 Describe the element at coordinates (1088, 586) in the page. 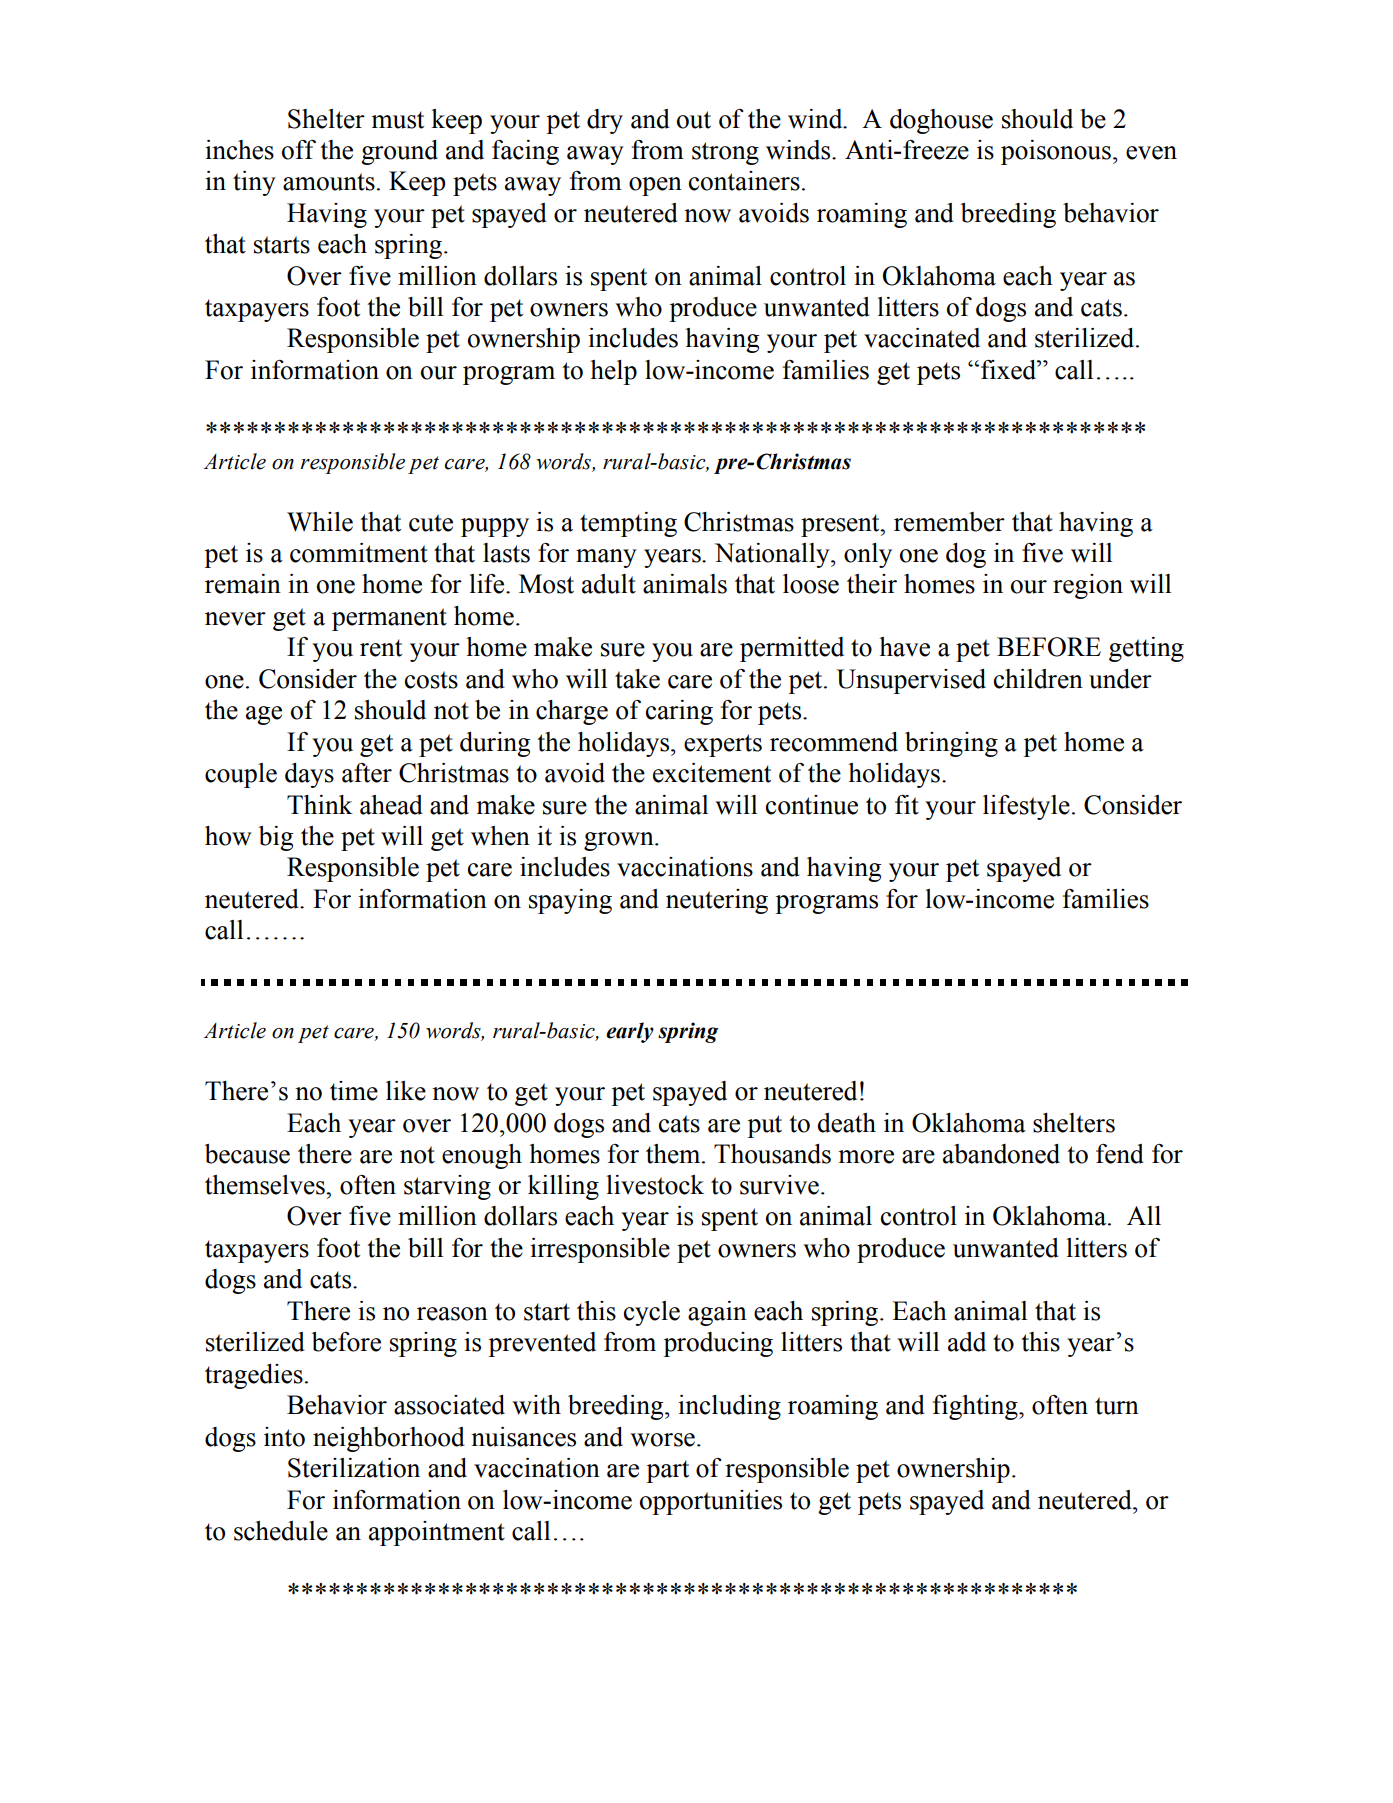

I see `region` at that location.
